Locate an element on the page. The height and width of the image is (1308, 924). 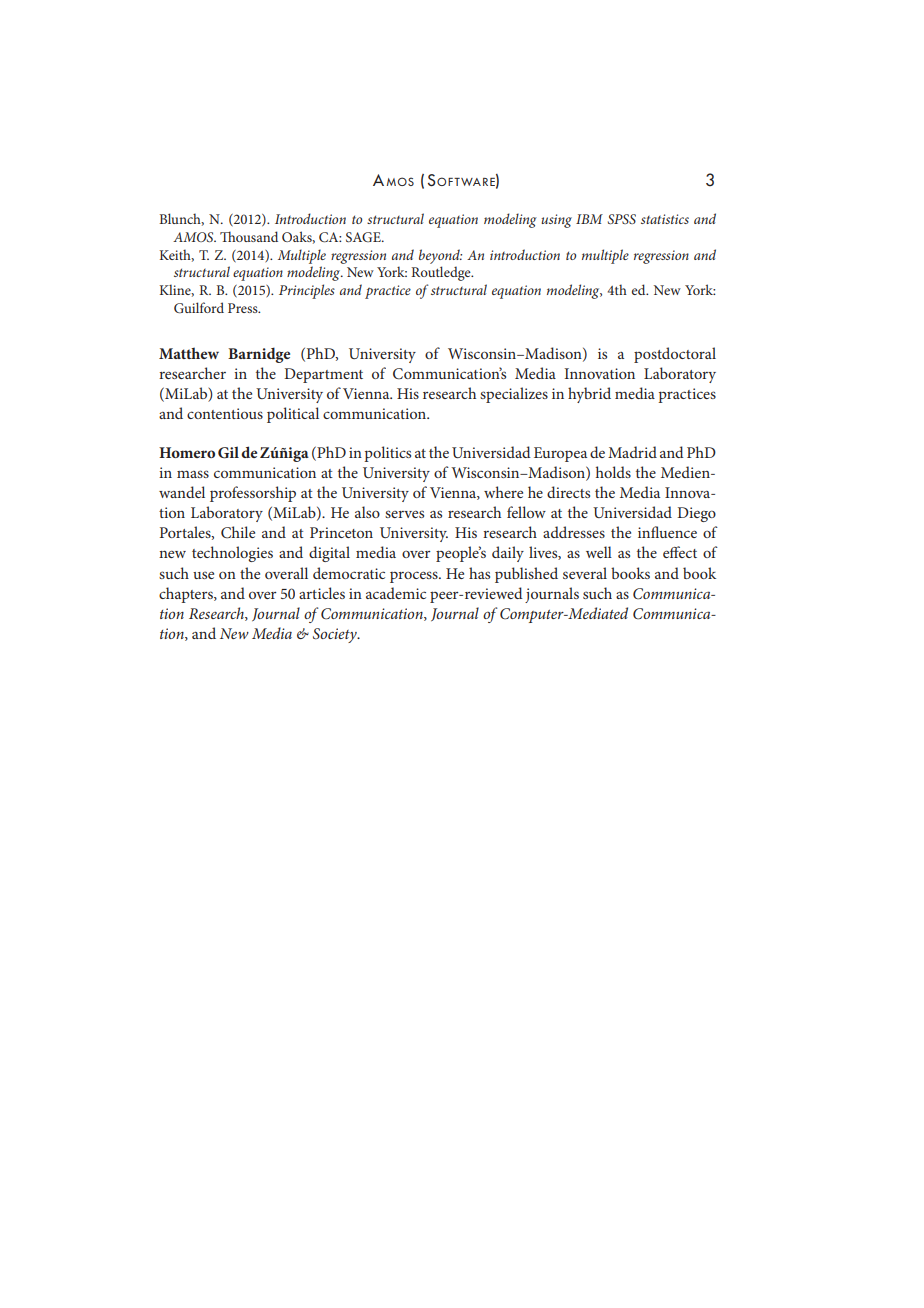
chapters is located at coordinates (187, 595).
